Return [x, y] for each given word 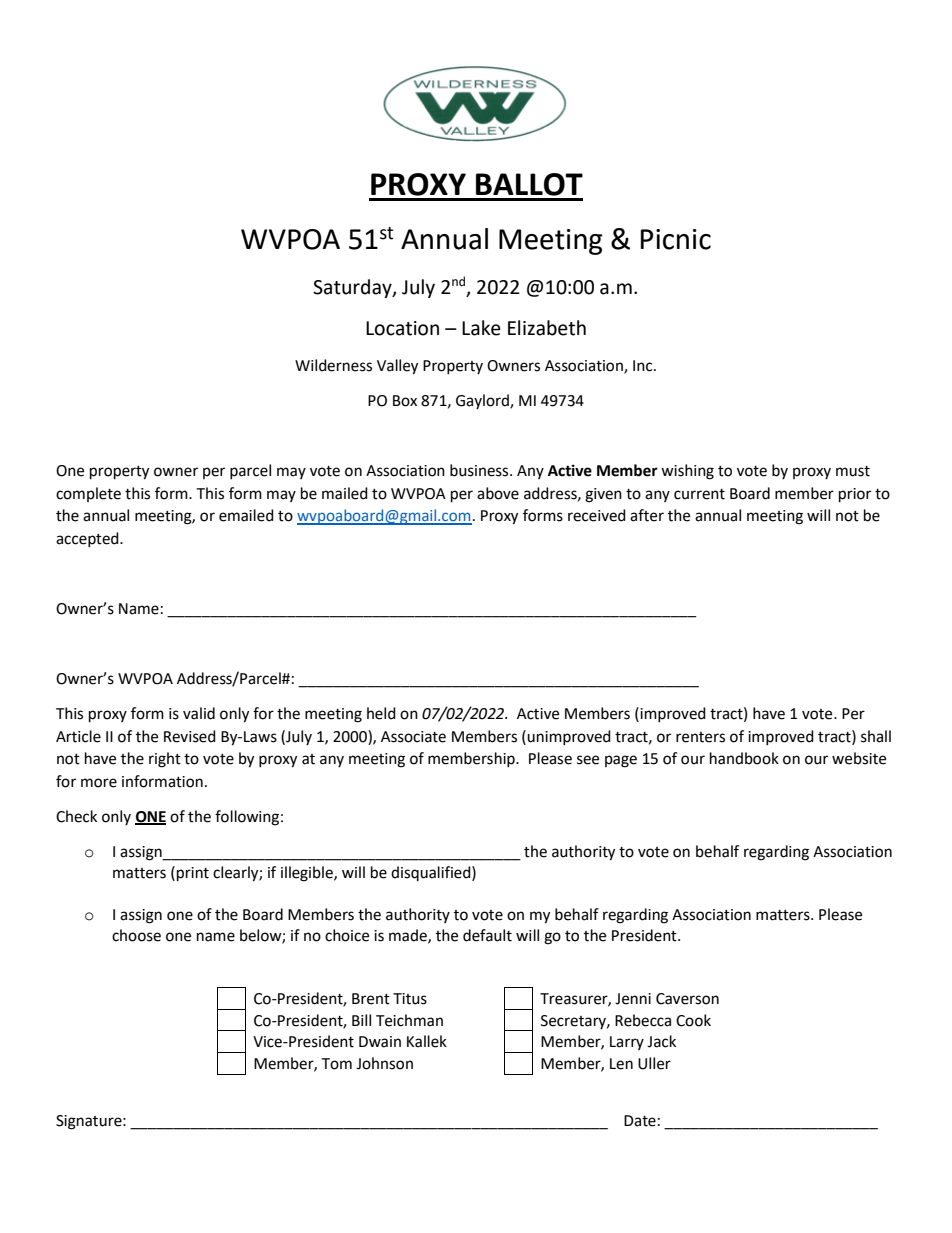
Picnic [676, 239]
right [165, 760]
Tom [336, 1064]
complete [88, 494]
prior [855, 495]
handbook [744, 758]
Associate [413, 737]
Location [402, 328]
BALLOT [529, 184]
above [498, 493]
